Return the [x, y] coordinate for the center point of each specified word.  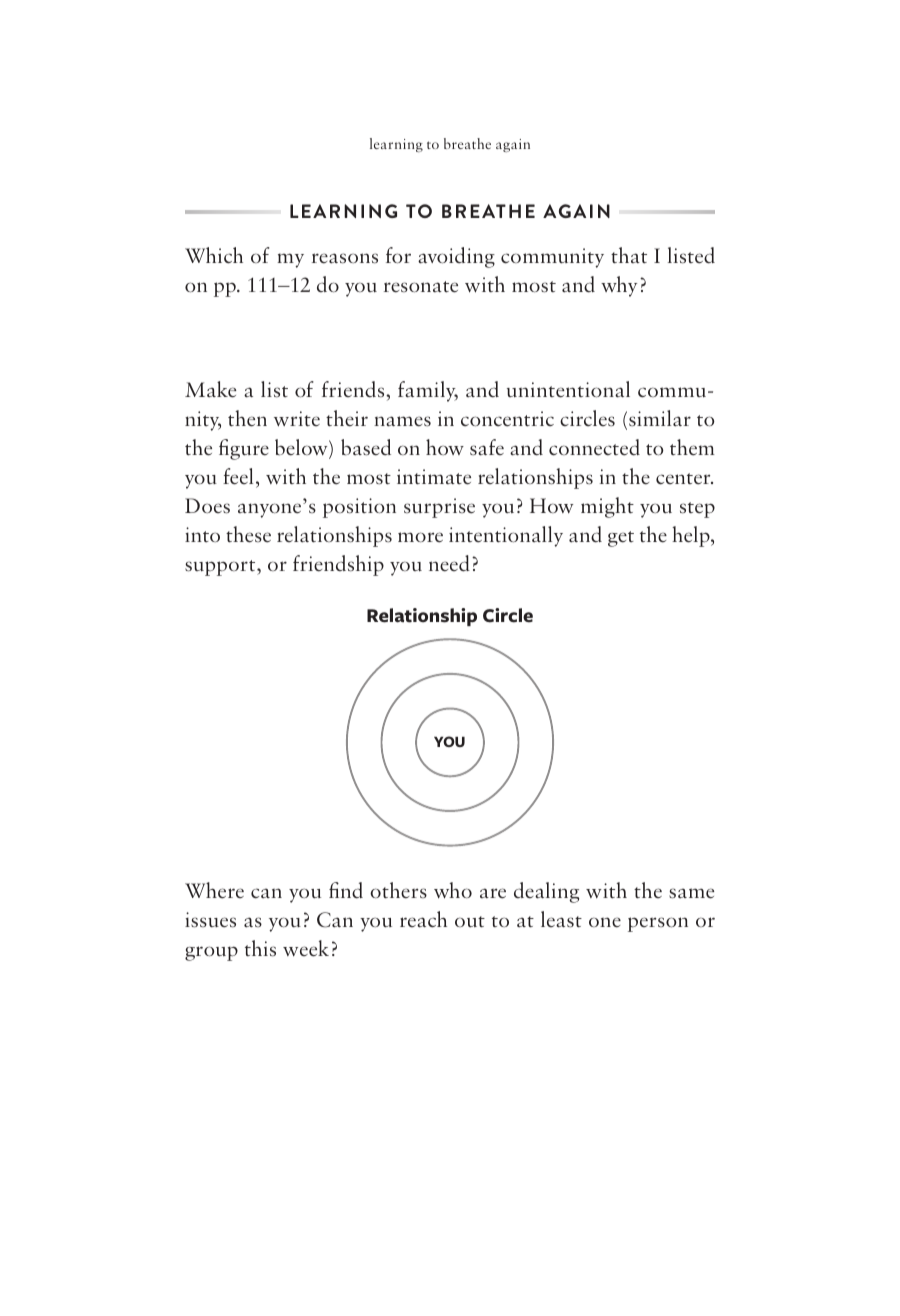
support [221, 568]
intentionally [506, 536]
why [619, 286]
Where [214, 890]
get [621, 539]
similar [660, 418]
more [420, 537]
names [402, 421]
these [248, 534]
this [260, 948]
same [691, 893]
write [297, 419]
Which [214, 255]
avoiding [456, 257]
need [449, 563]
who [453, 890]
